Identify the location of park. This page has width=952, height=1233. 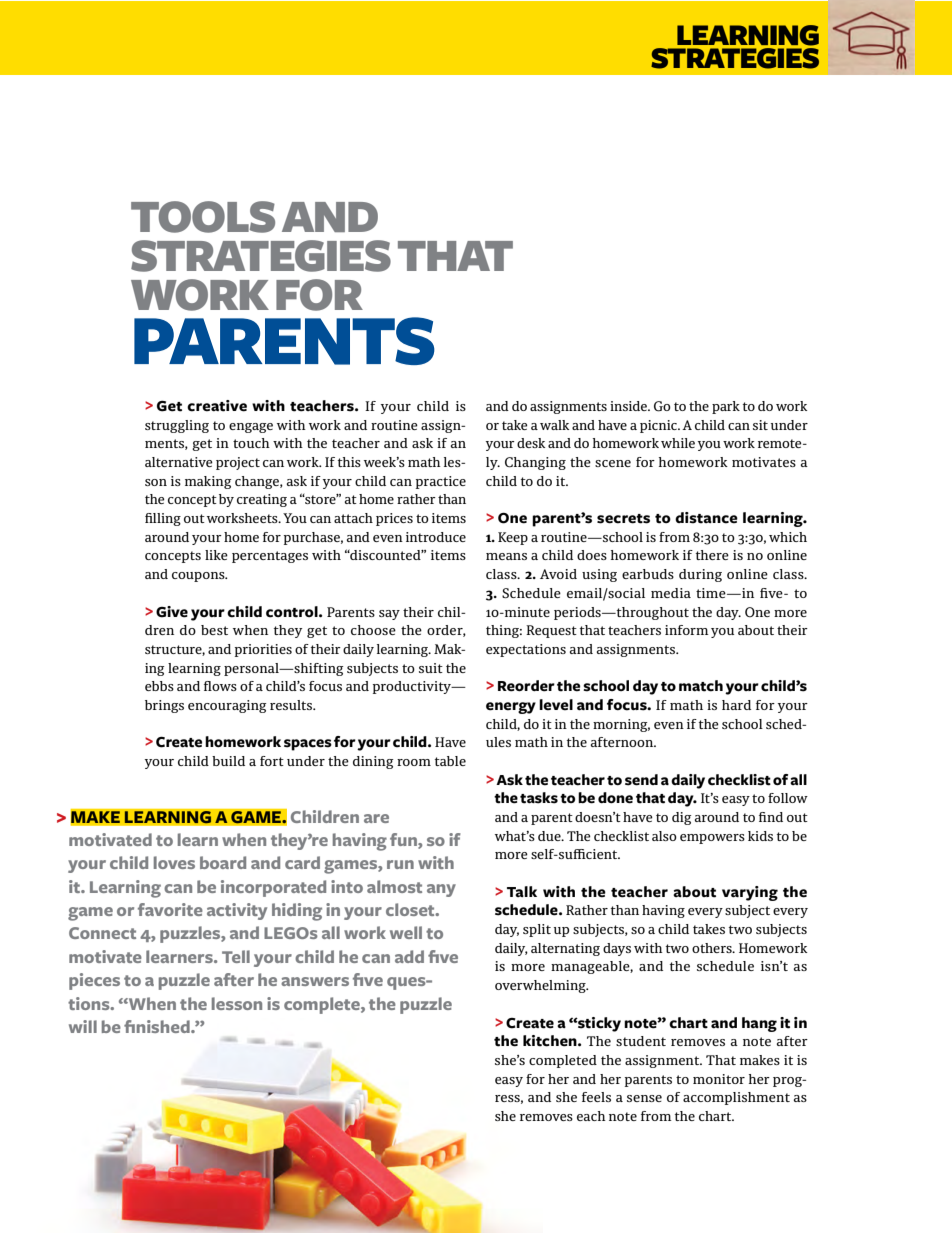
(726, 407).
